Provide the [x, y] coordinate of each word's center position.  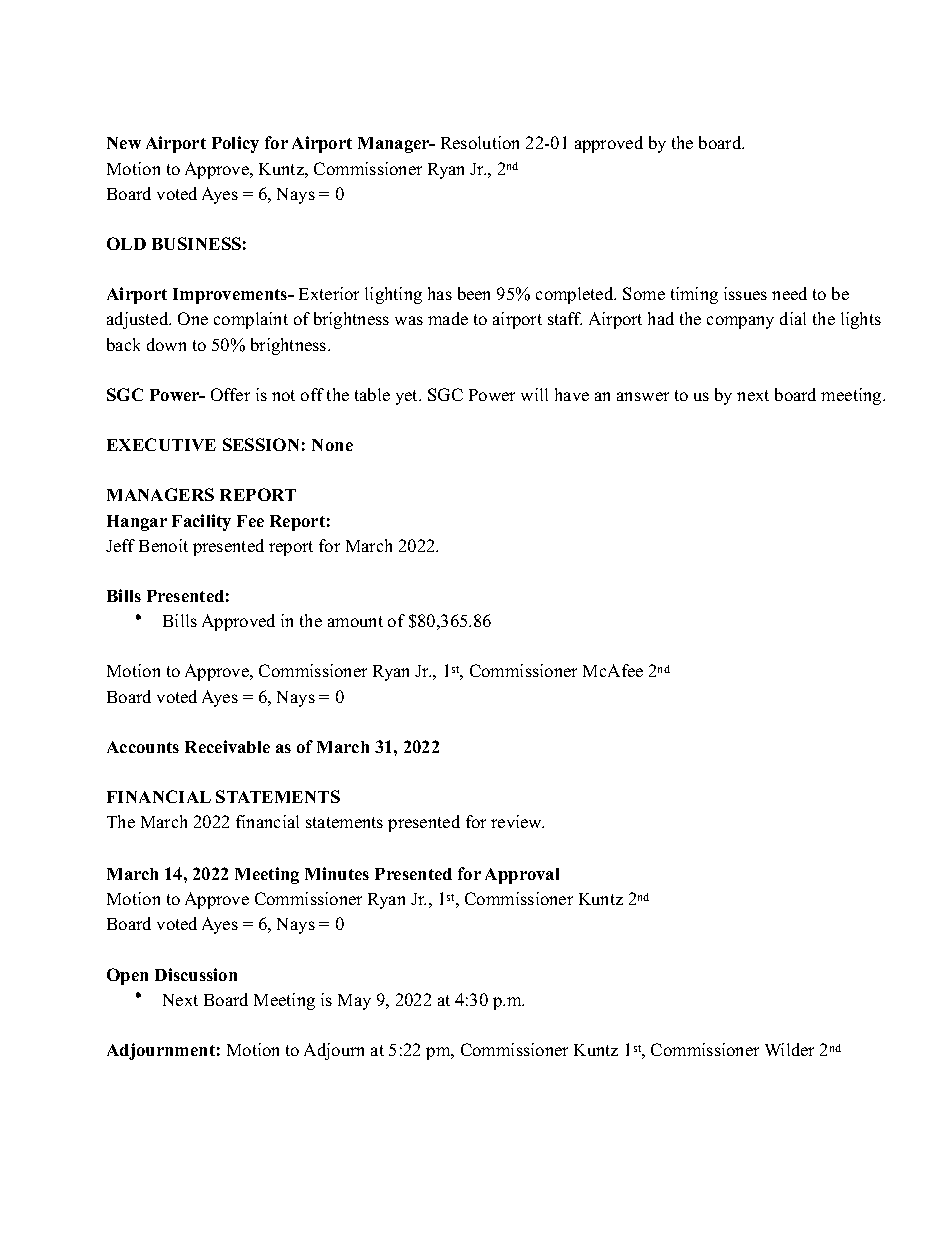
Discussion [196, 974]
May [354, 1002]
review [517, 821]
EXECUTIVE [161, 444]
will [534, 394]
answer [643, 396]
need [789, 293]
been [474, 293]
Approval [522, 876]
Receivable [227, 746]
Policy [235, 144]
